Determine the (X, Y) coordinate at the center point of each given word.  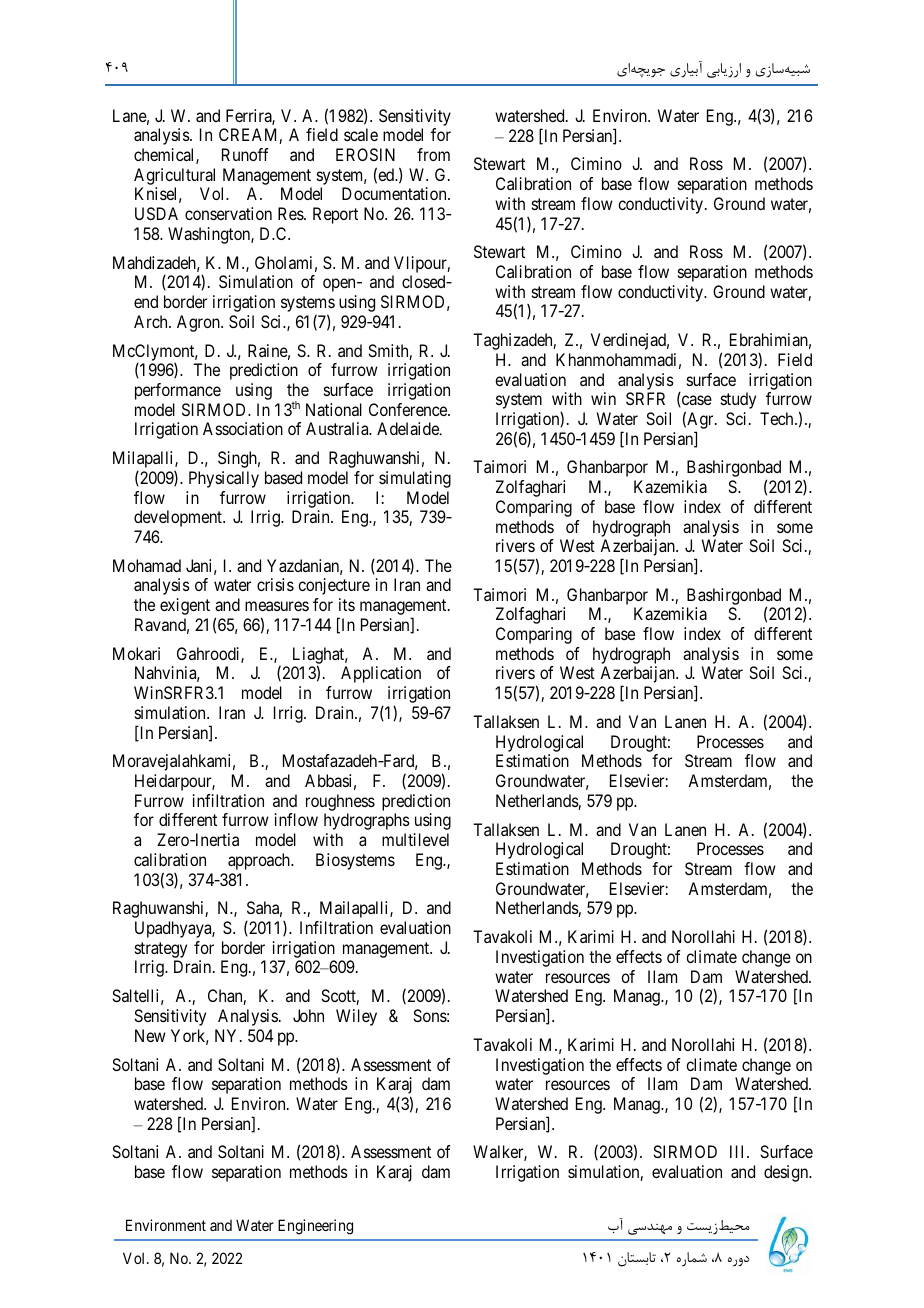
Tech (778, 418)
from (433, 154)
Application (381, 674)
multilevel (415, 839)
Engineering (315, 1227)
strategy (161, 950)
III (739, 1151)
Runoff (245, 154)
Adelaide (409, 428)
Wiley (356, 1017)
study (738, 400)
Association (243, 428)
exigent (185, 606)
